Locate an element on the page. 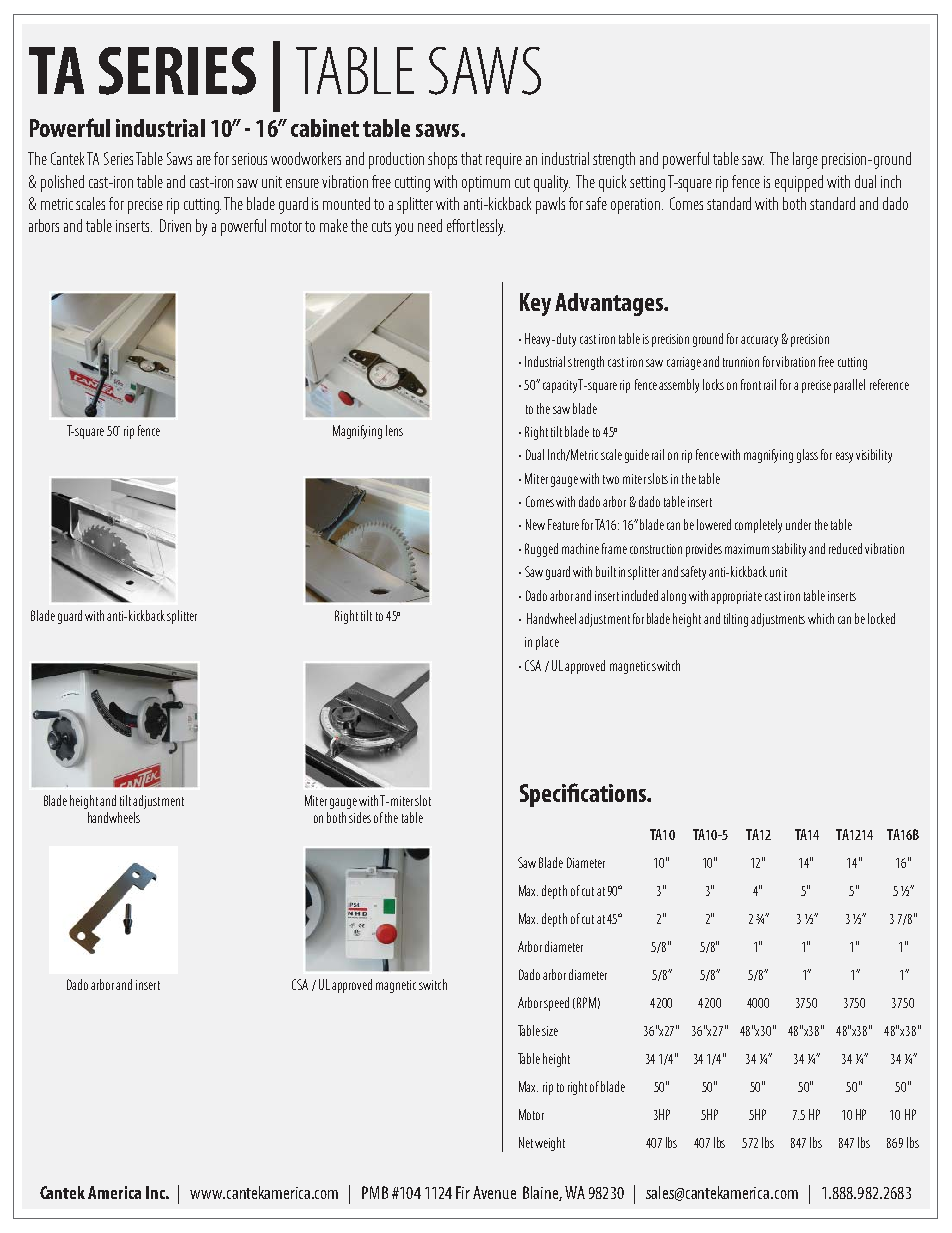 The height and width of the document is (1233, 952). sides is located at coordinates (360, 817).
